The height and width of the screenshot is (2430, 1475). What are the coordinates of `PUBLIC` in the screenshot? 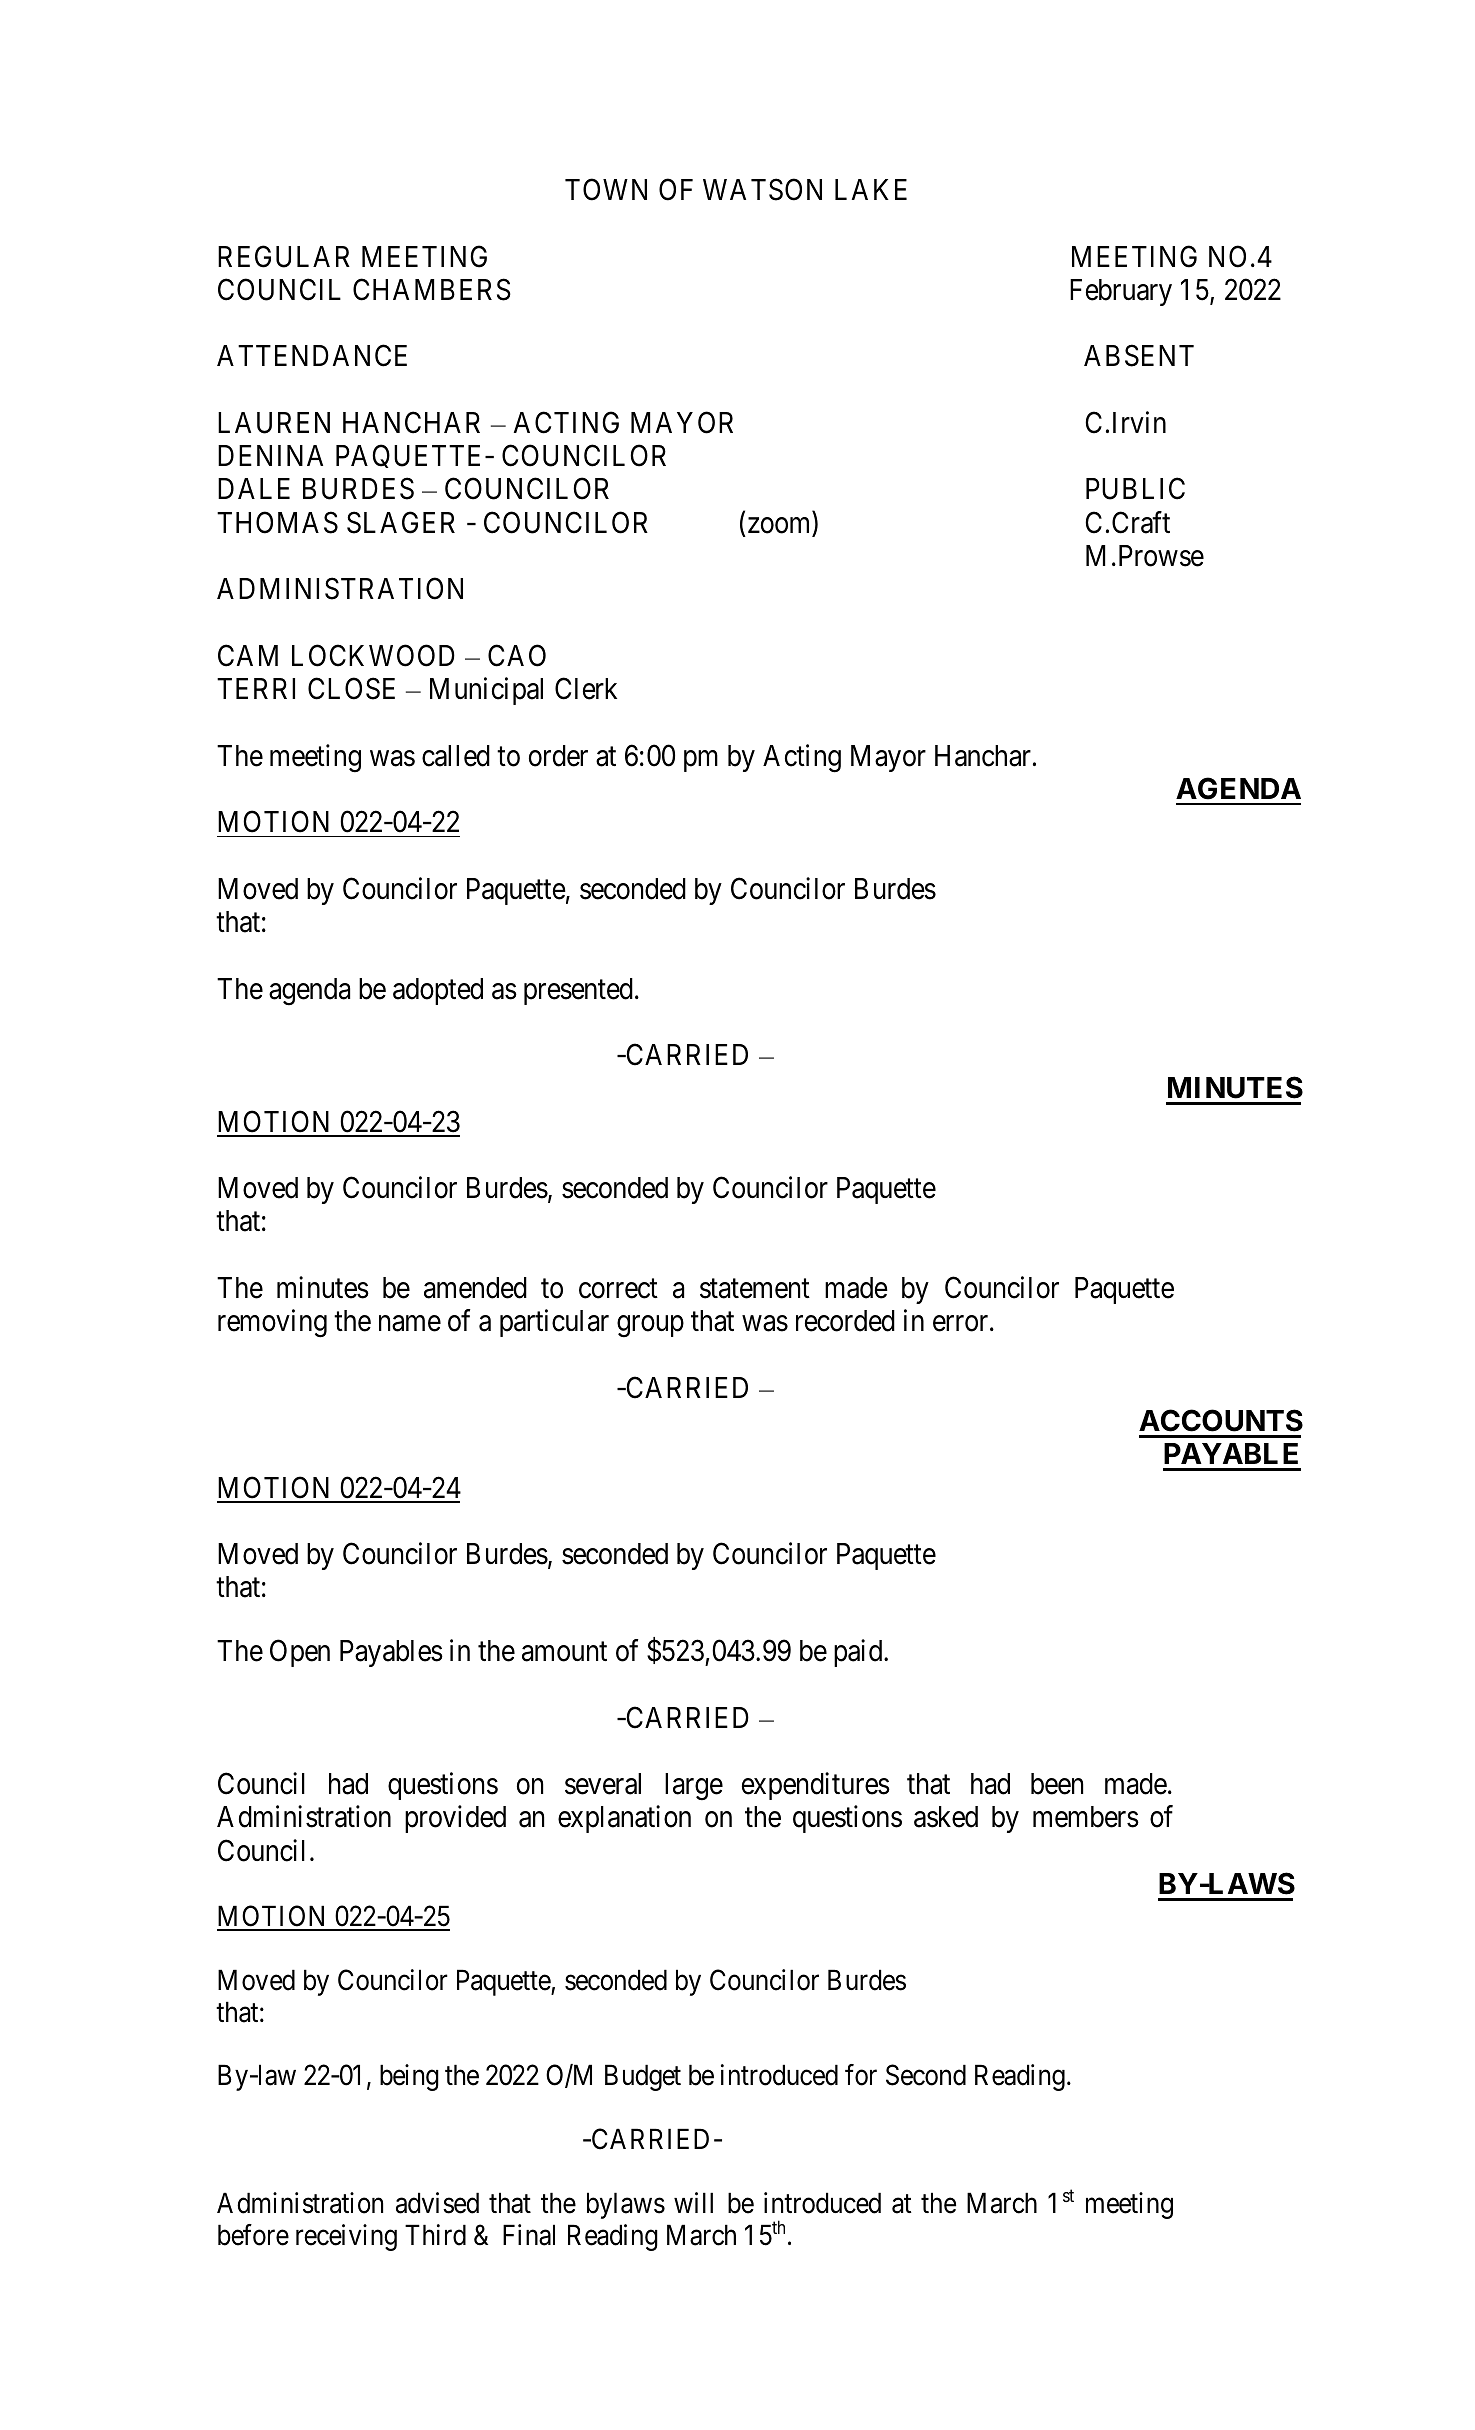 It's located at (1135, 489).
